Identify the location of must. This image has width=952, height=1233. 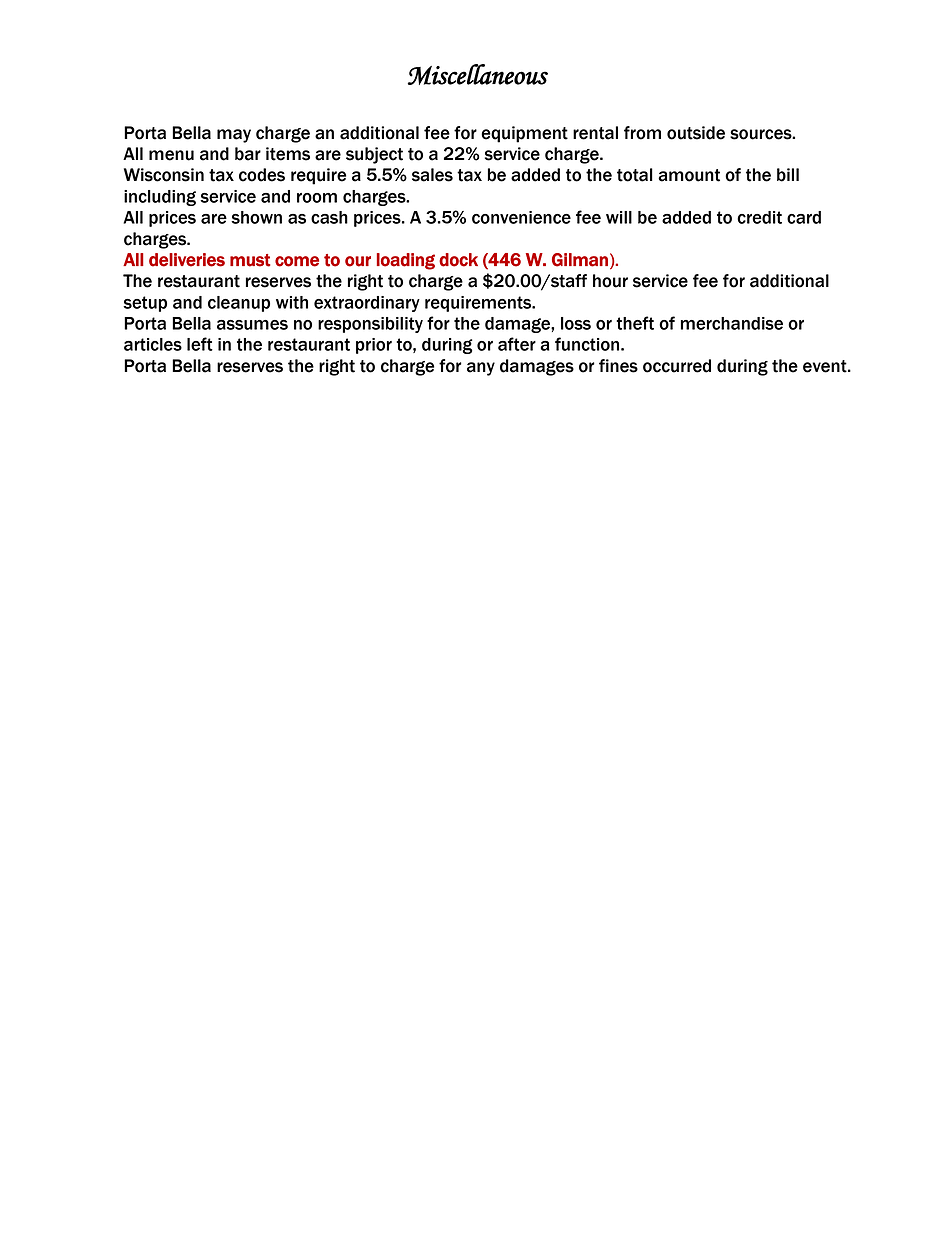
(250, 260).
